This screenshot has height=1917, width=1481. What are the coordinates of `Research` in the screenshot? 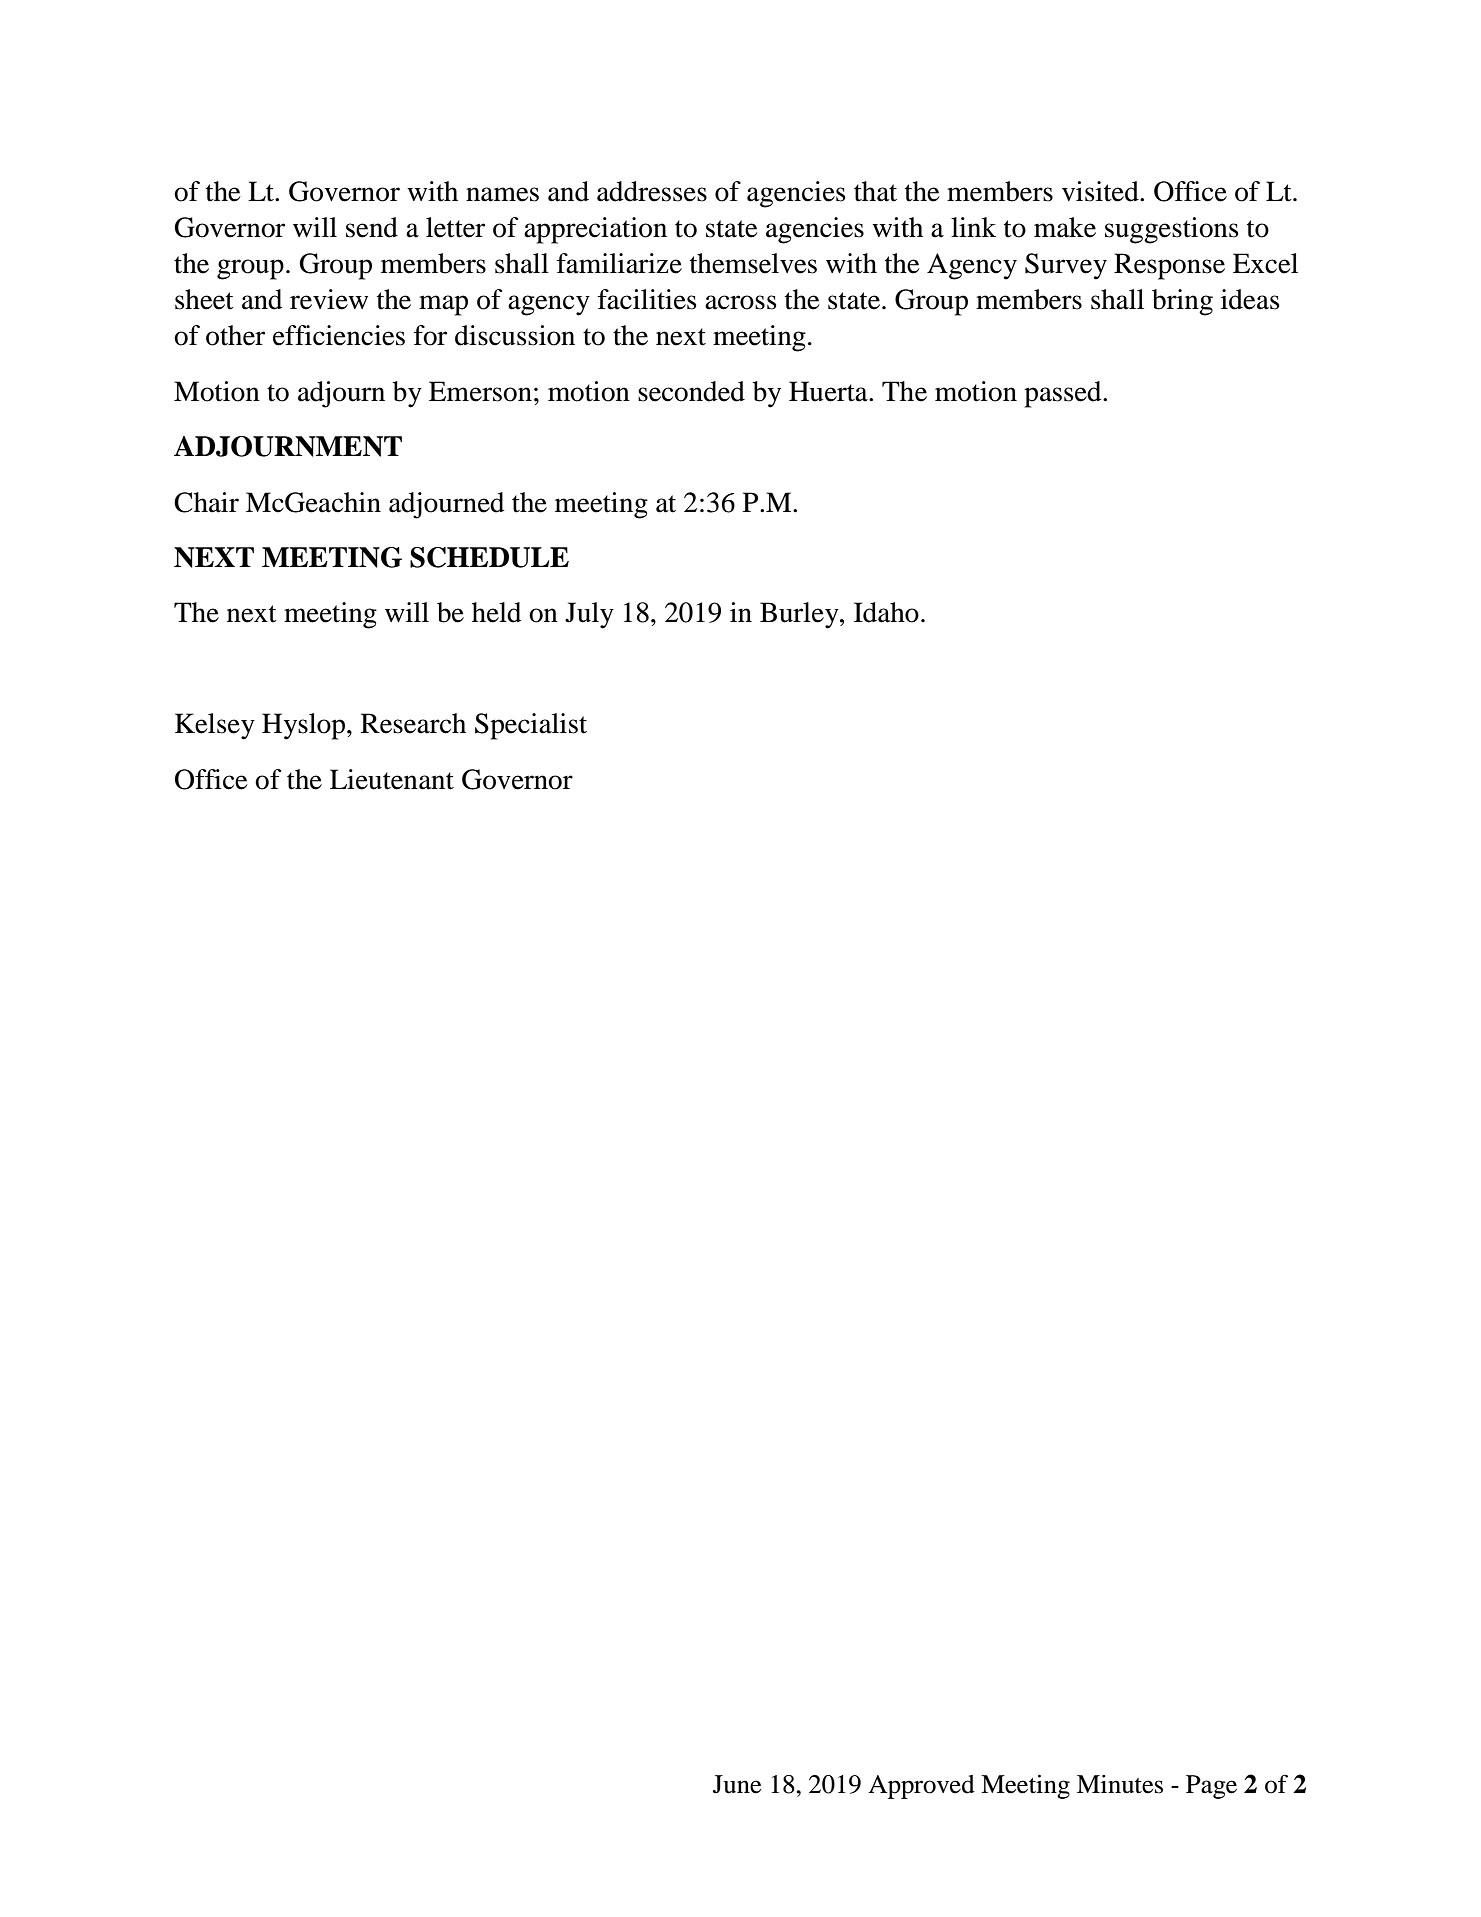 It's located at (413, 723).
